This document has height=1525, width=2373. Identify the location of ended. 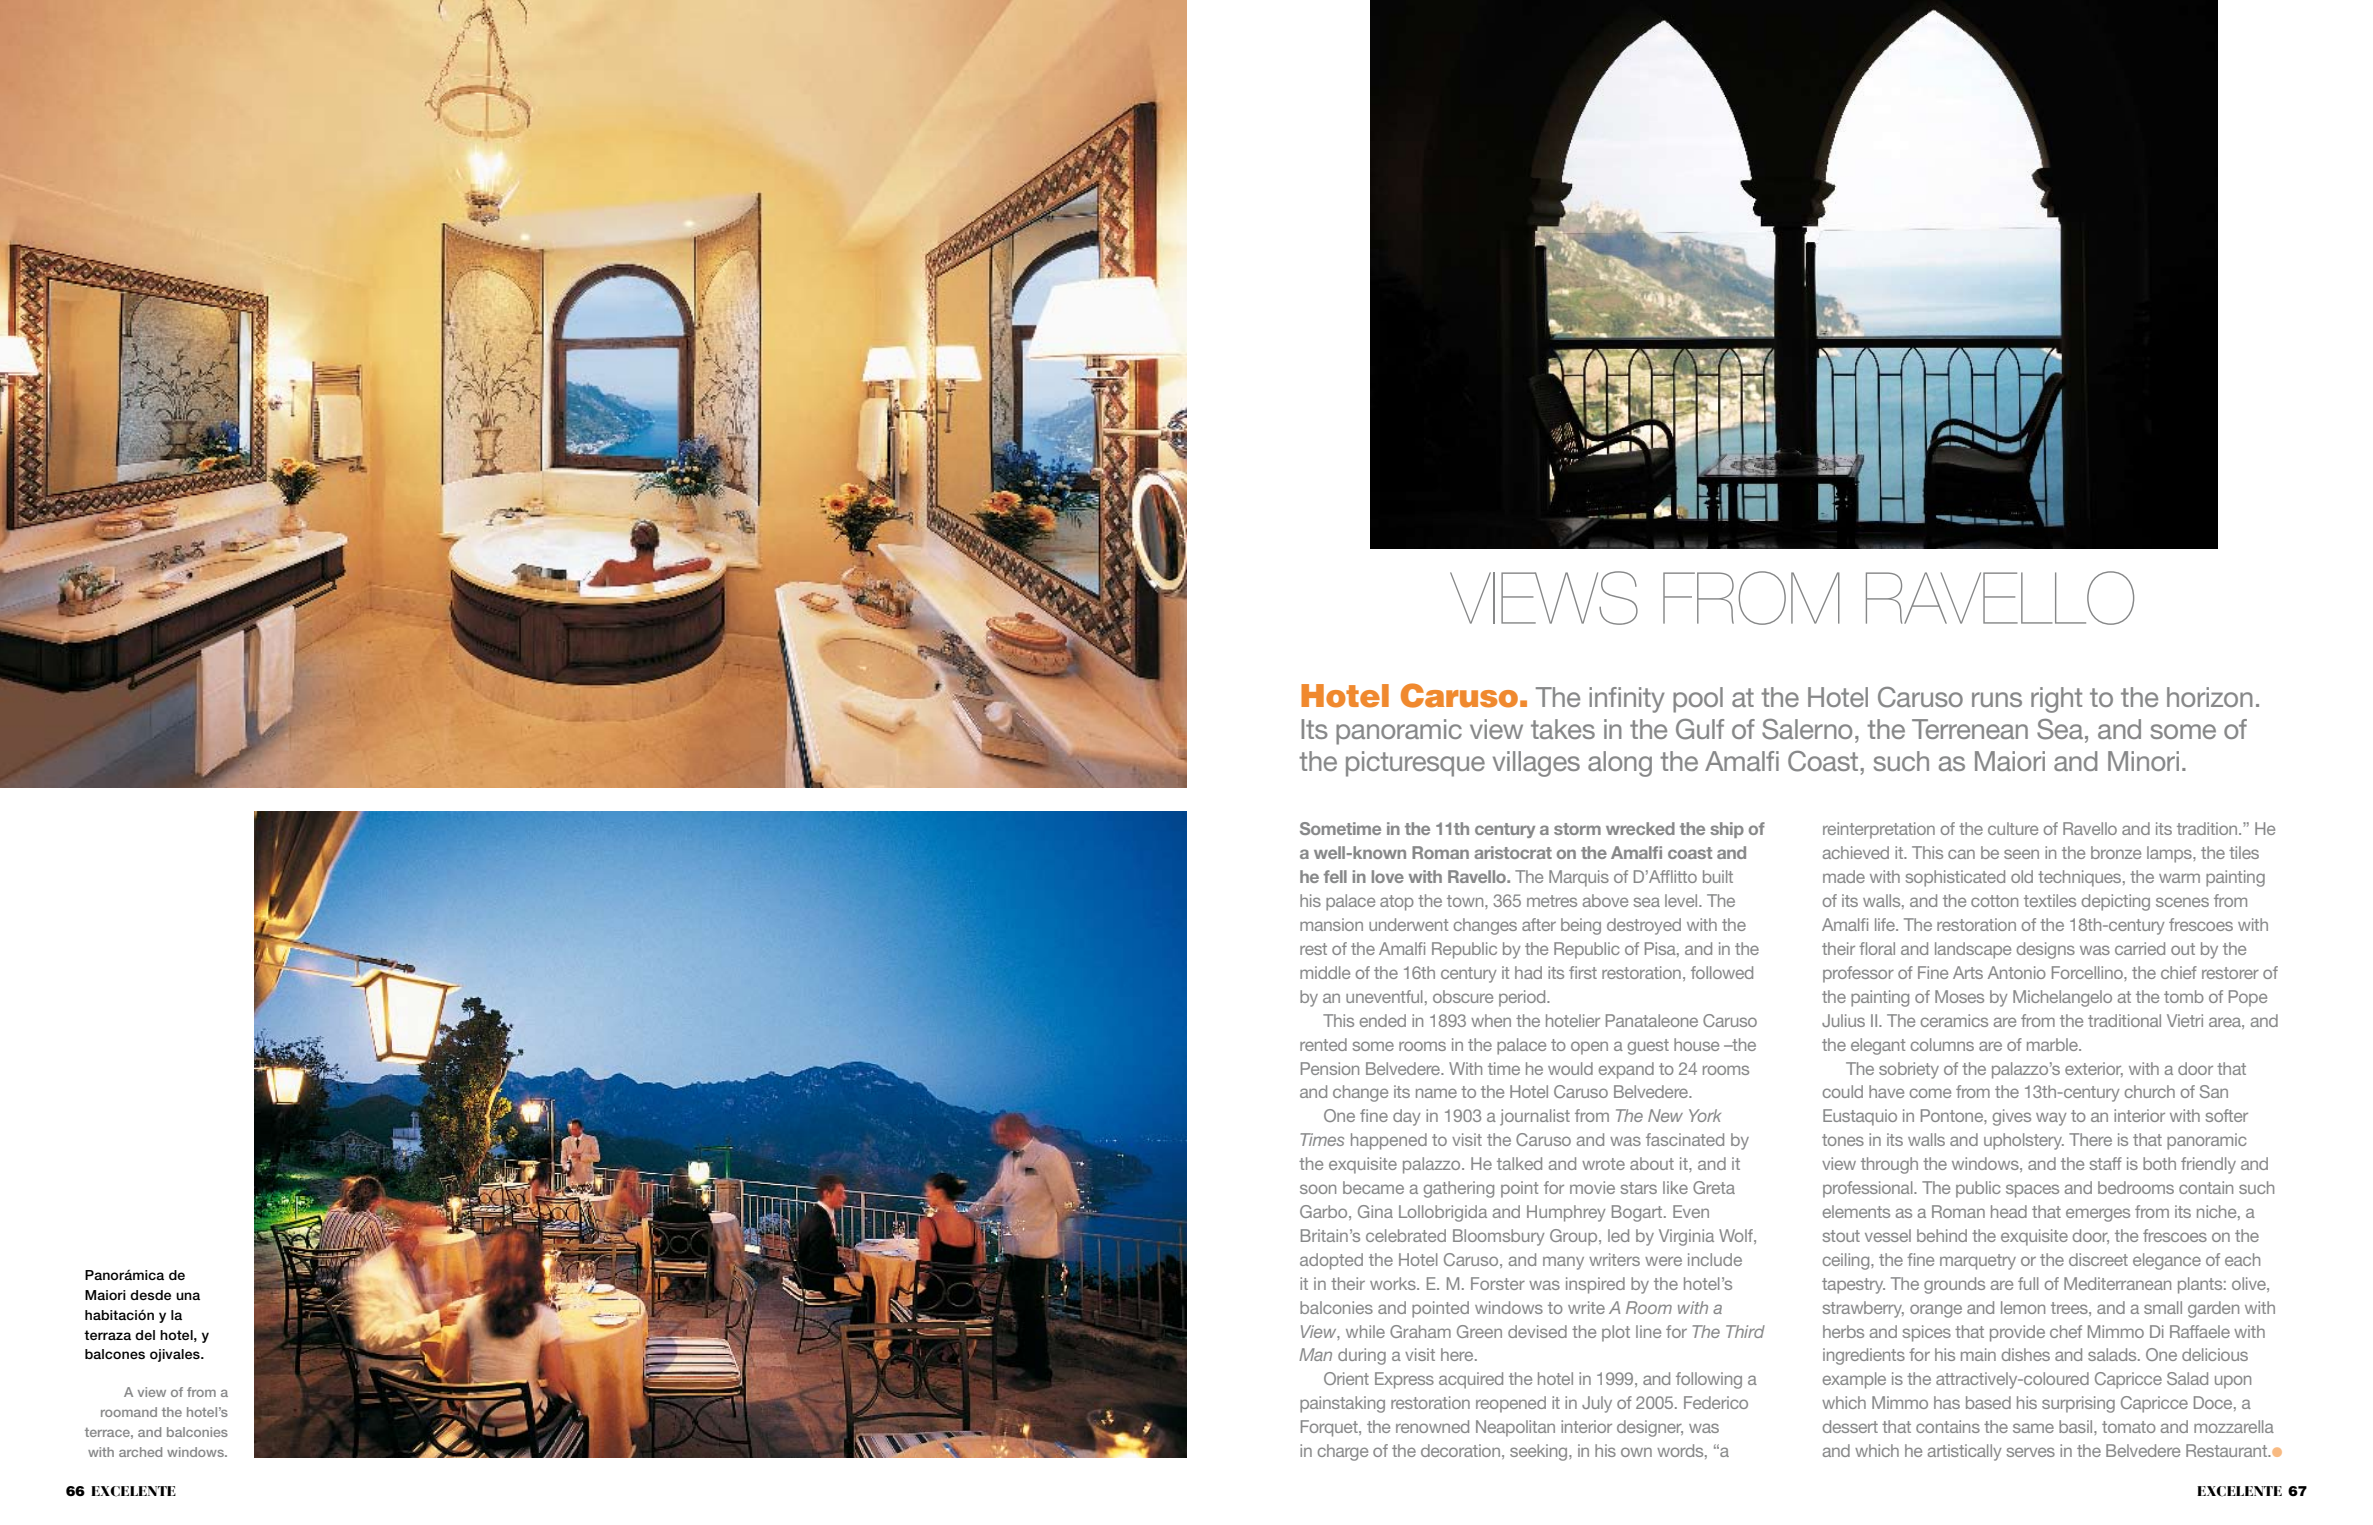
(1383, 1020).
